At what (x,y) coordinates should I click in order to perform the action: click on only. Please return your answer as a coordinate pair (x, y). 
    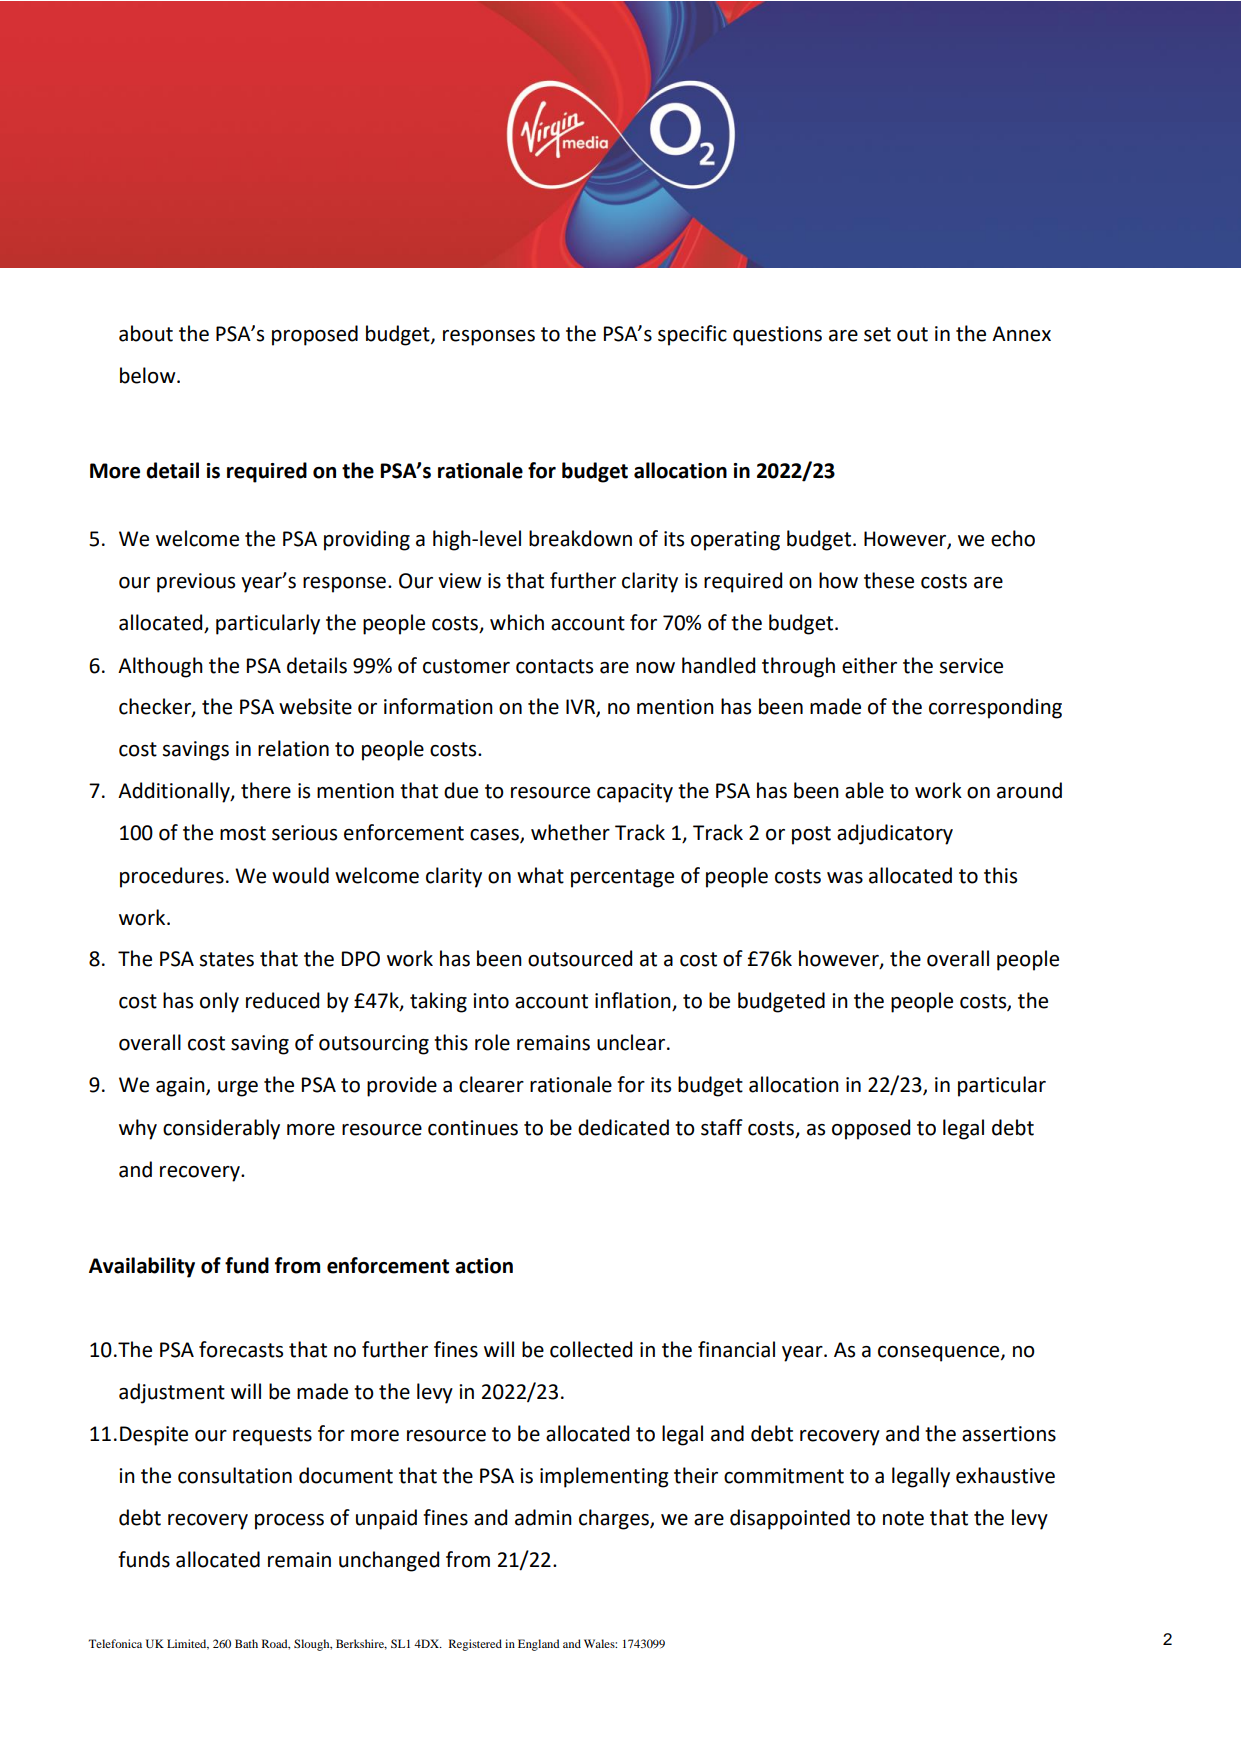
    Looking at the image, I should click on (219, 1002).
